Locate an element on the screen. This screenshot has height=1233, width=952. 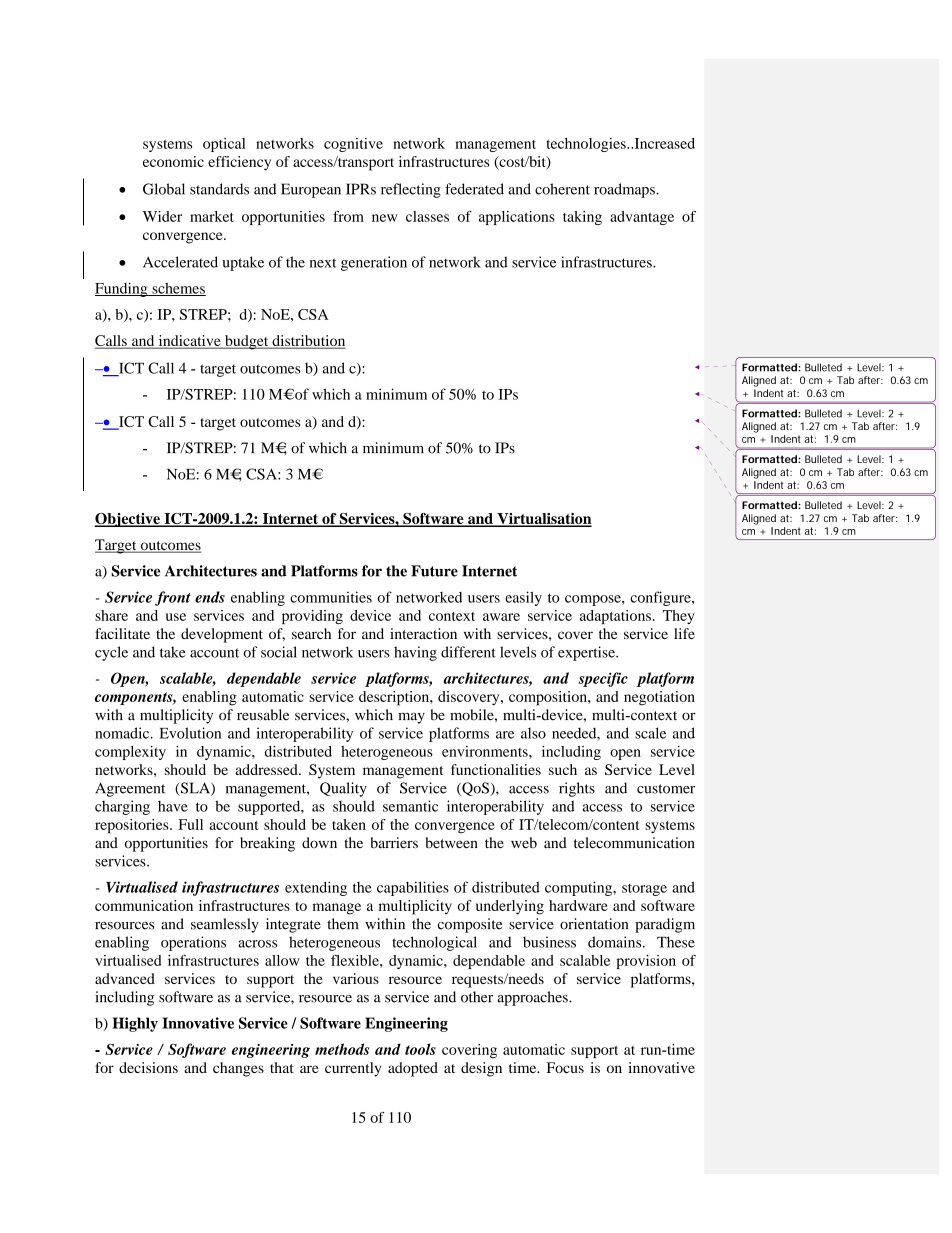
tools is located at coordinates (420, 1049).
